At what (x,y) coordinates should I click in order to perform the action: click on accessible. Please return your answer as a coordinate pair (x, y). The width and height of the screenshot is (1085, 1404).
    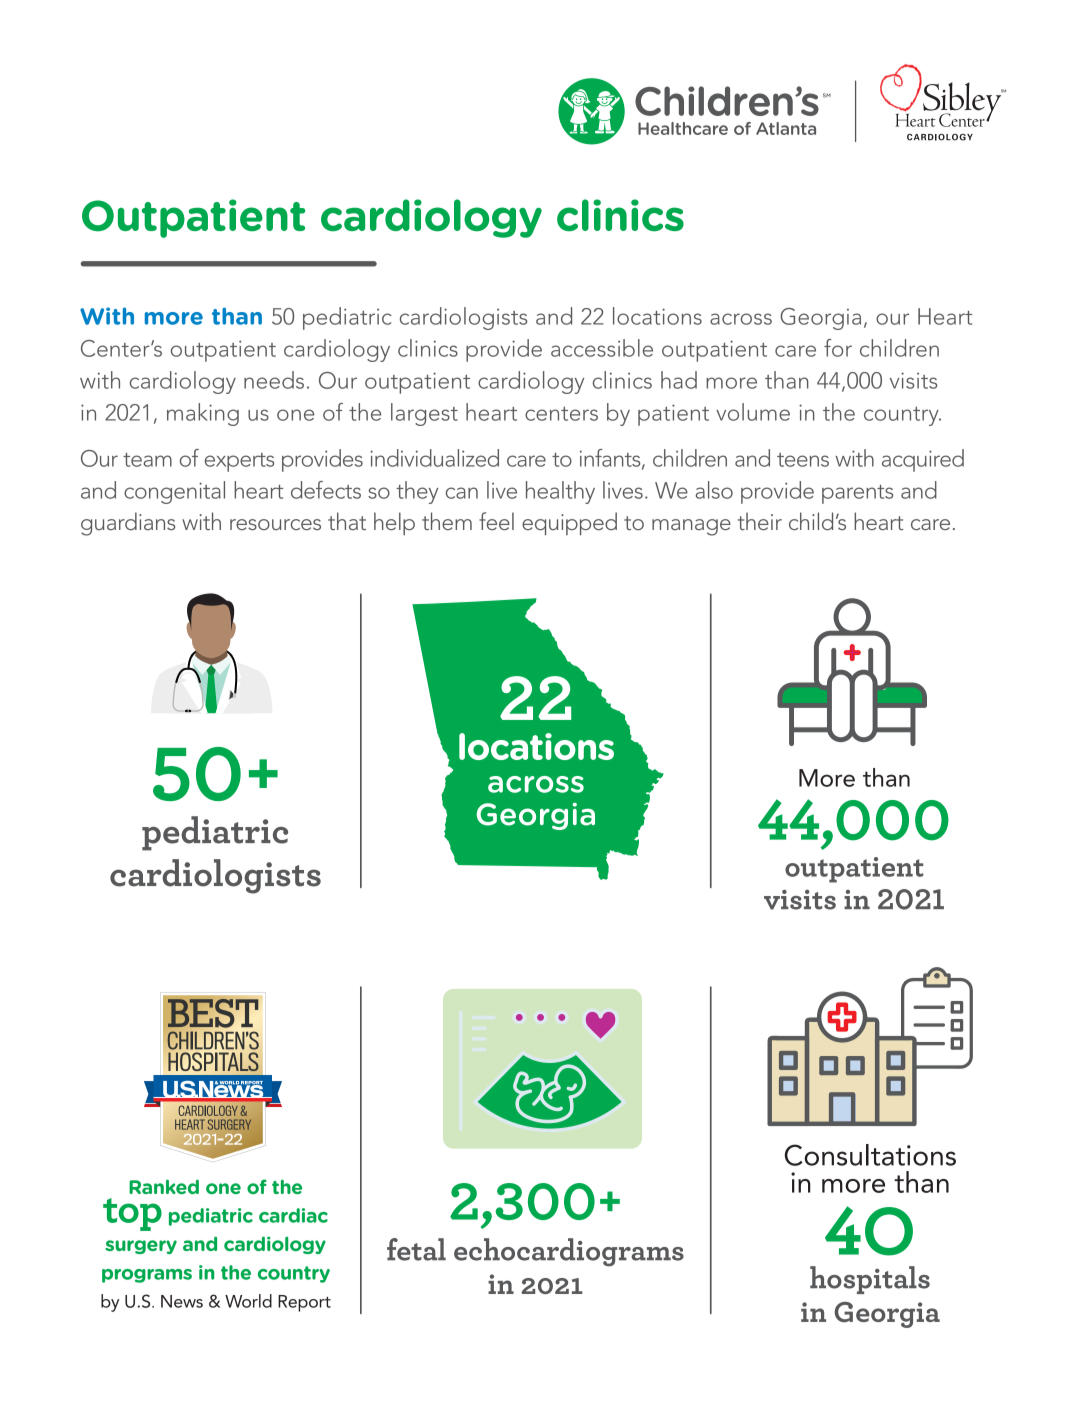
    Looking at the image, I should click on (602, 348).
